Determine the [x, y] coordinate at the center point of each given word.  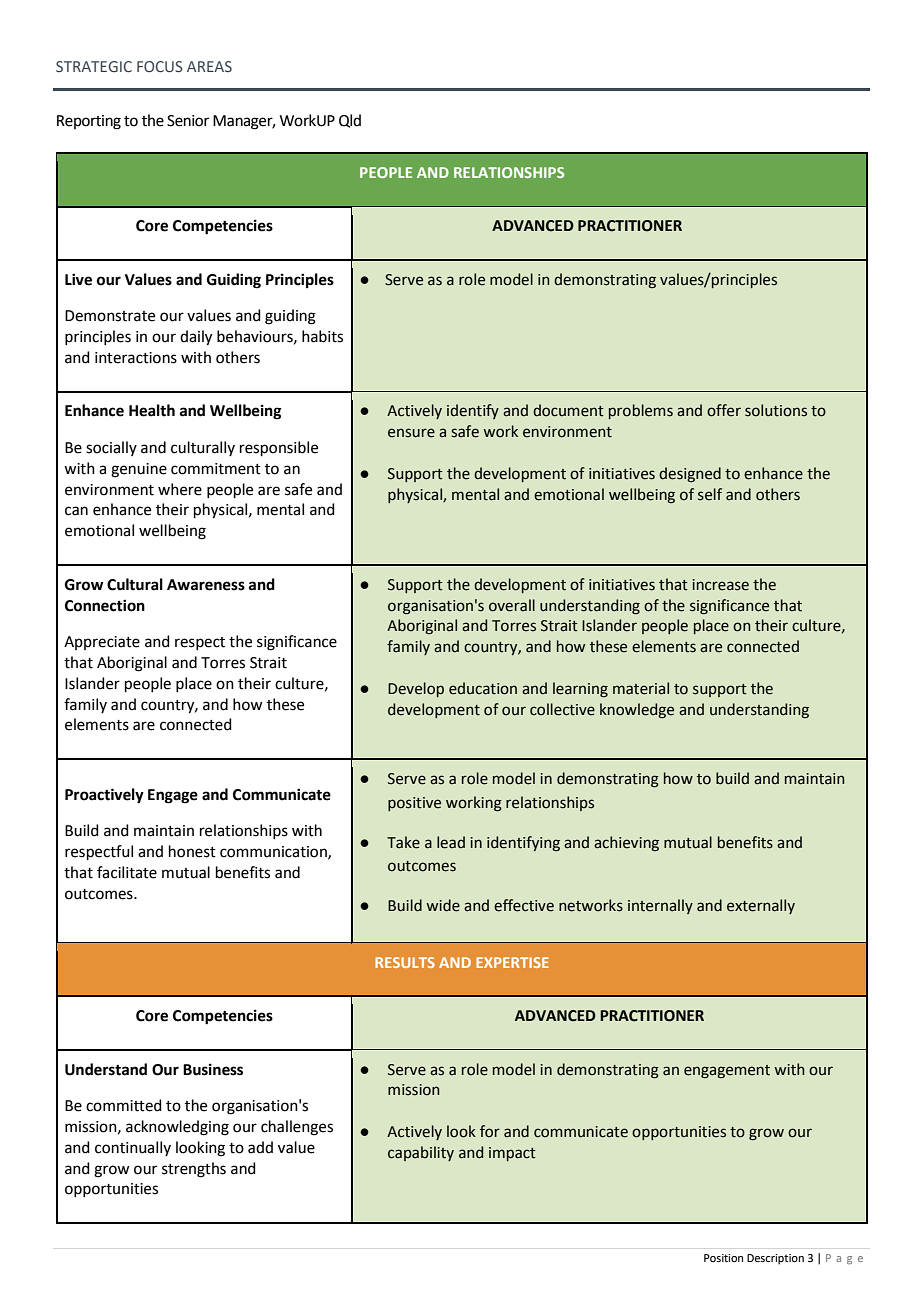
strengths [194, 1170]
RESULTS [405, 962]
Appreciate [102, 643]
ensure [411, 433]
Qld [350, 121]
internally [660, 906]
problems [641, 411]
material [641, 688]
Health [152, 410]
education [483, 688]
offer [724, 410]
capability [421, 1153]
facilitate [127, 872]
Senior [188, 121]
